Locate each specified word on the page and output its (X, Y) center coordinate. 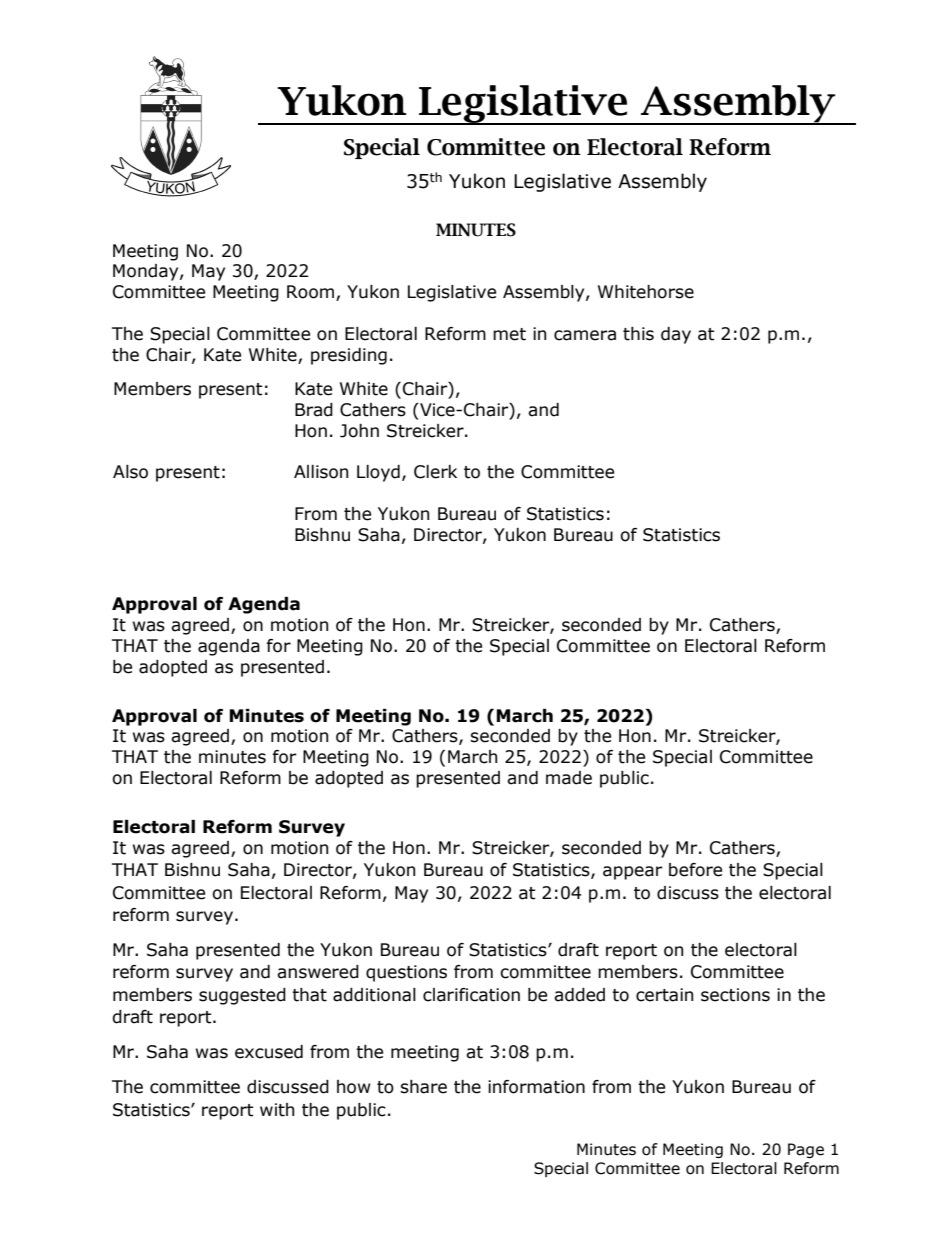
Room (312, 293)
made (569, 778)
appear (632, 873)
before (695, 870)
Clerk (435, 472)
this (638, 334)
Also (130, 472)
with (277, 1110)
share (423, 1087)
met (509, 334)
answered (318, 972)
